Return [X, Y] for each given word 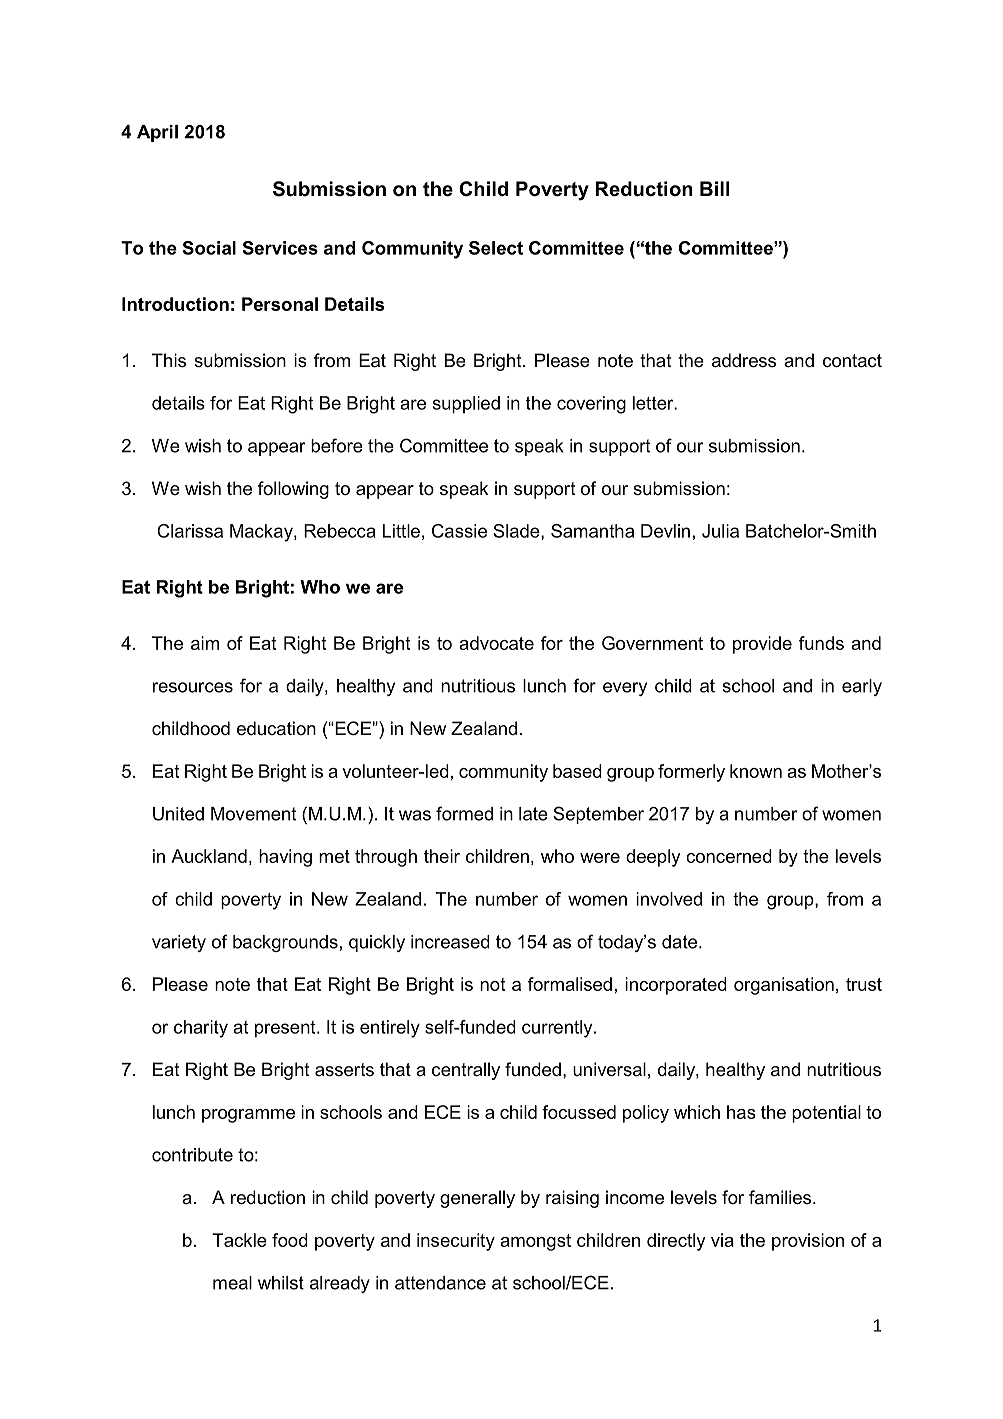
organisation [784, 986]
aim [205, 643]
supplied [466, 405]
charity [201, 1029]
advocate [496, 643]
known [756, 771]
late [533, 814]
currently [558, 1029]
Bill [715, 188]
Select [496, 248]
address [744, 360]
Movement [253, 814]
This [169, 360]
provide [762, 645]
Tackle [239, 1240]
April [157, 133]
